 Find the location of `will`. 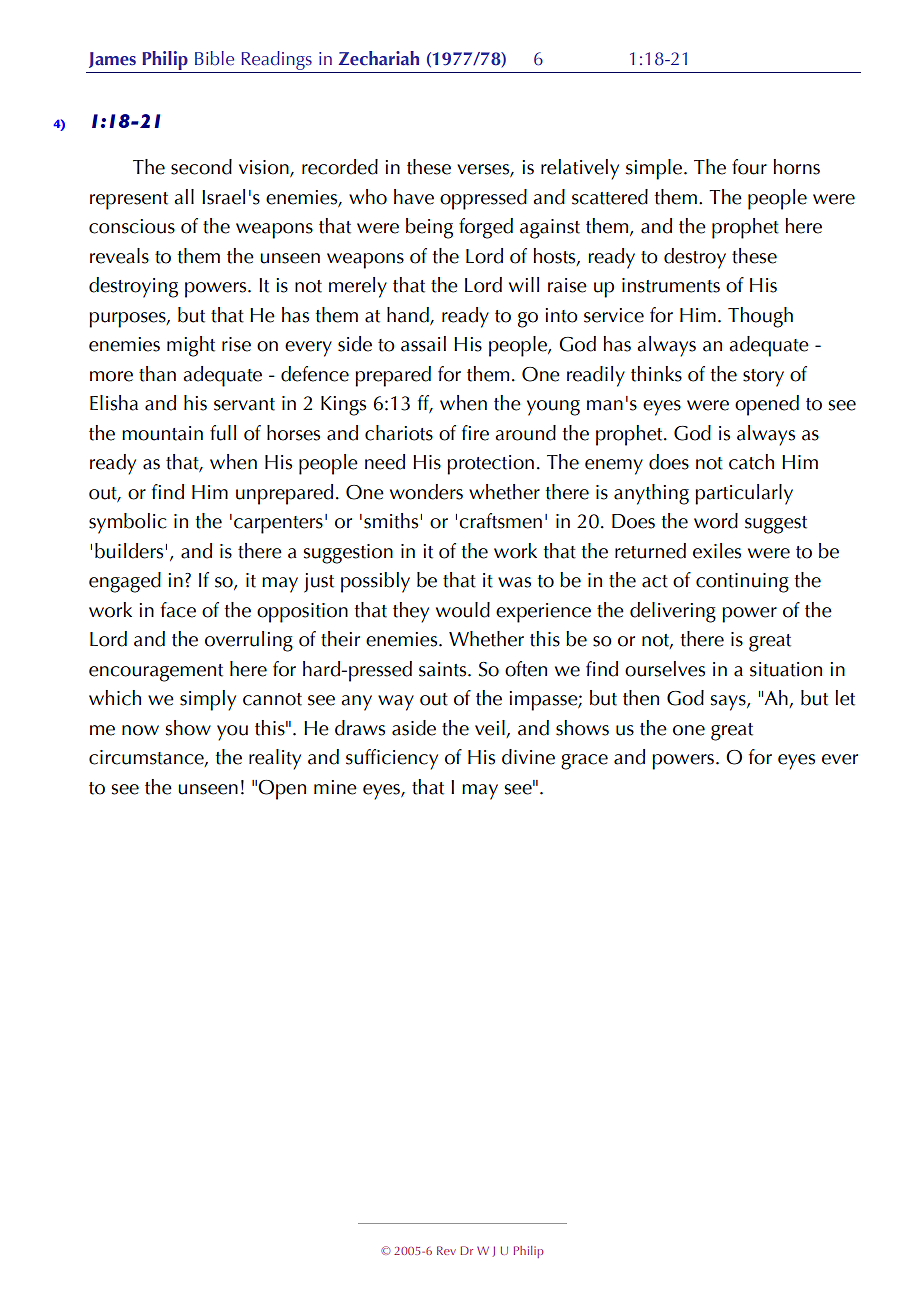

will is located at coordinates (524, 284).
